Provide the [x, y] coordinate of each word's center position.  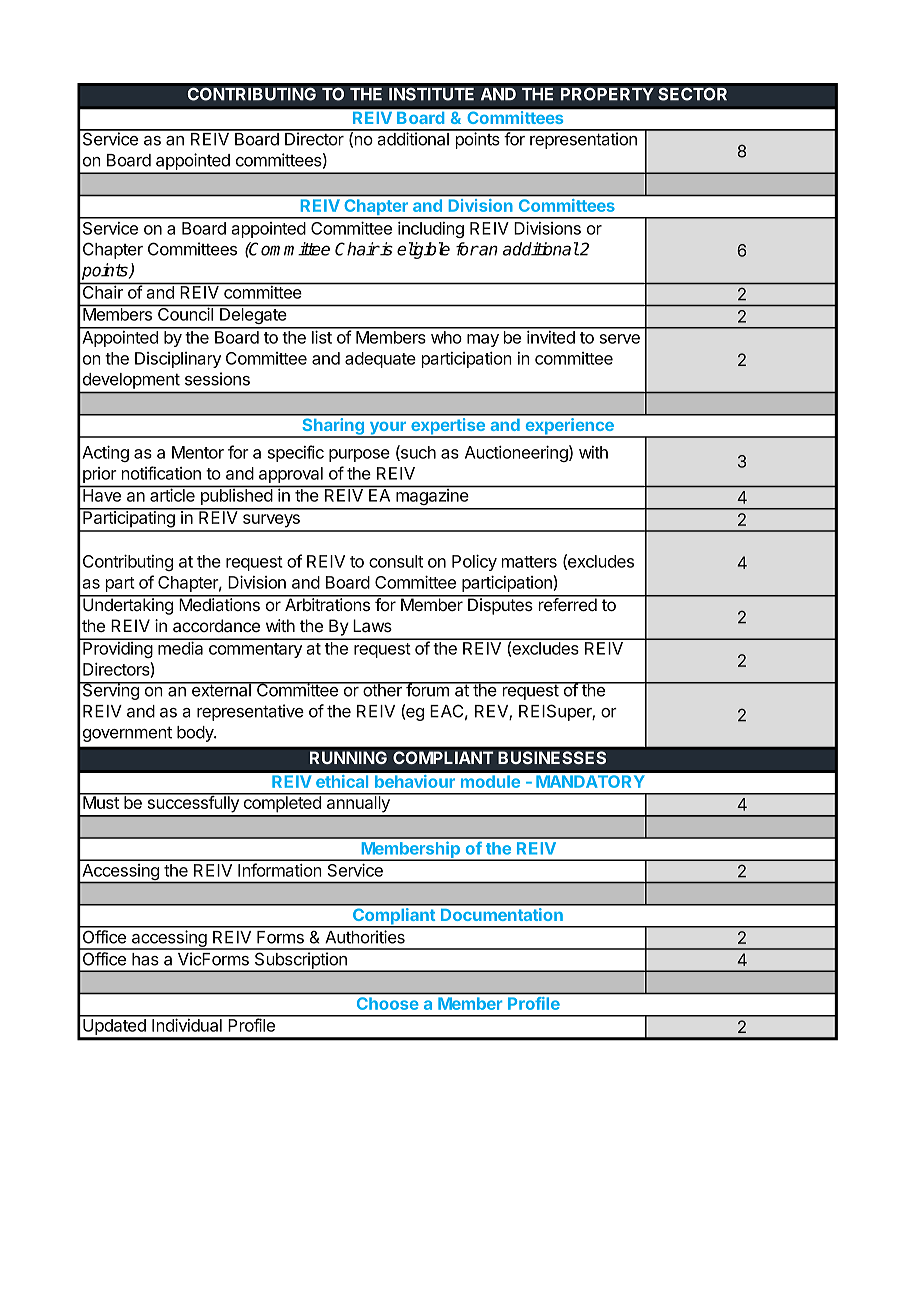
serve [619, 339]
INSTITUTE [431, 94]
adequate [380, 360]
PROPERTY [607, 94]
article [172, 495]
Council [185, 314]
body [196, 734]
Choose [387, 1003]
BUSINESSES [552, 758]
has [145, 959]
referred [568, 603]
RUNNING [348, 757]
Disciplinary [178, 360]
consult [396, 561]
